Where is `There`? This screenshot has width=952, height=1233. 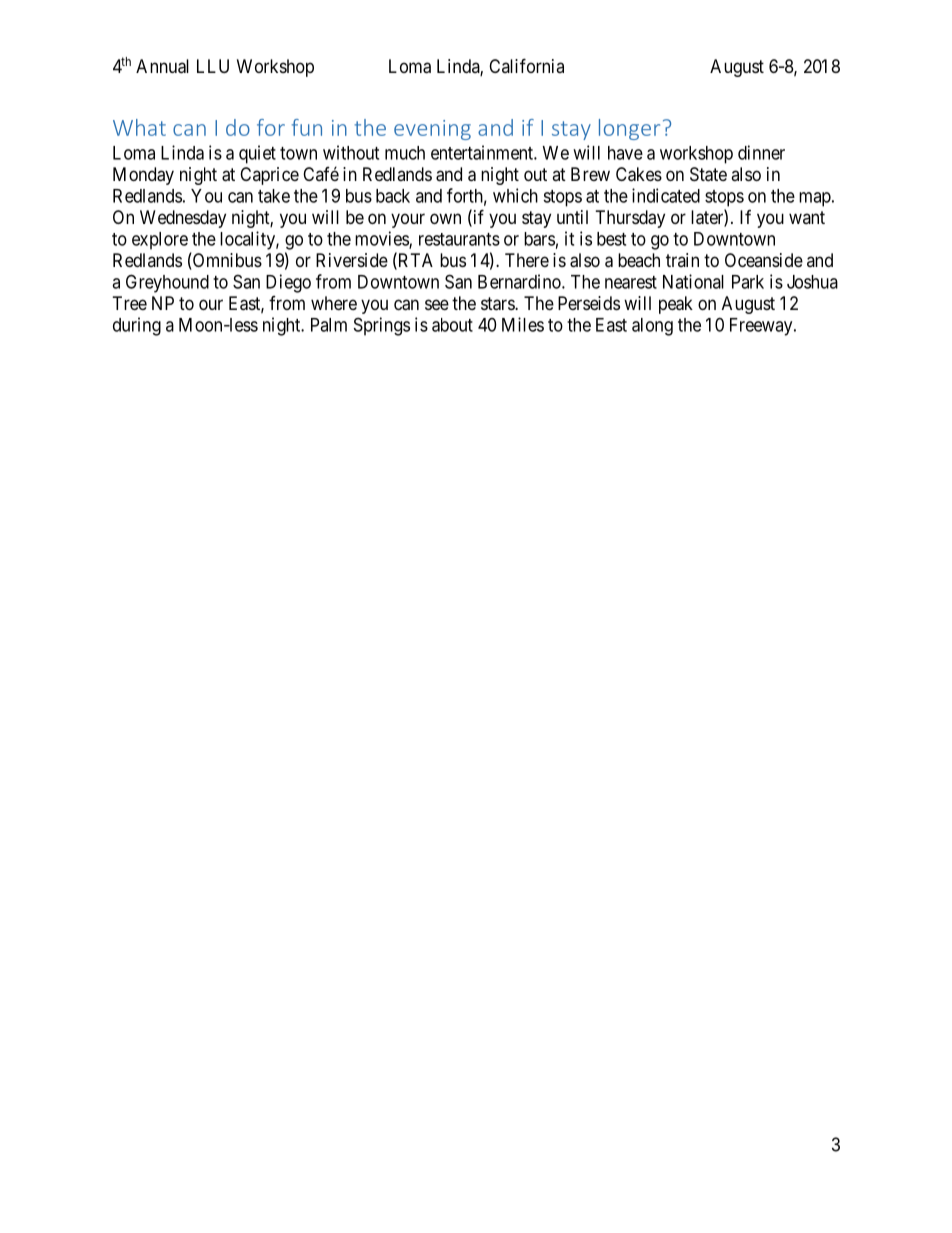
There is located at coordinates (527, 260).
